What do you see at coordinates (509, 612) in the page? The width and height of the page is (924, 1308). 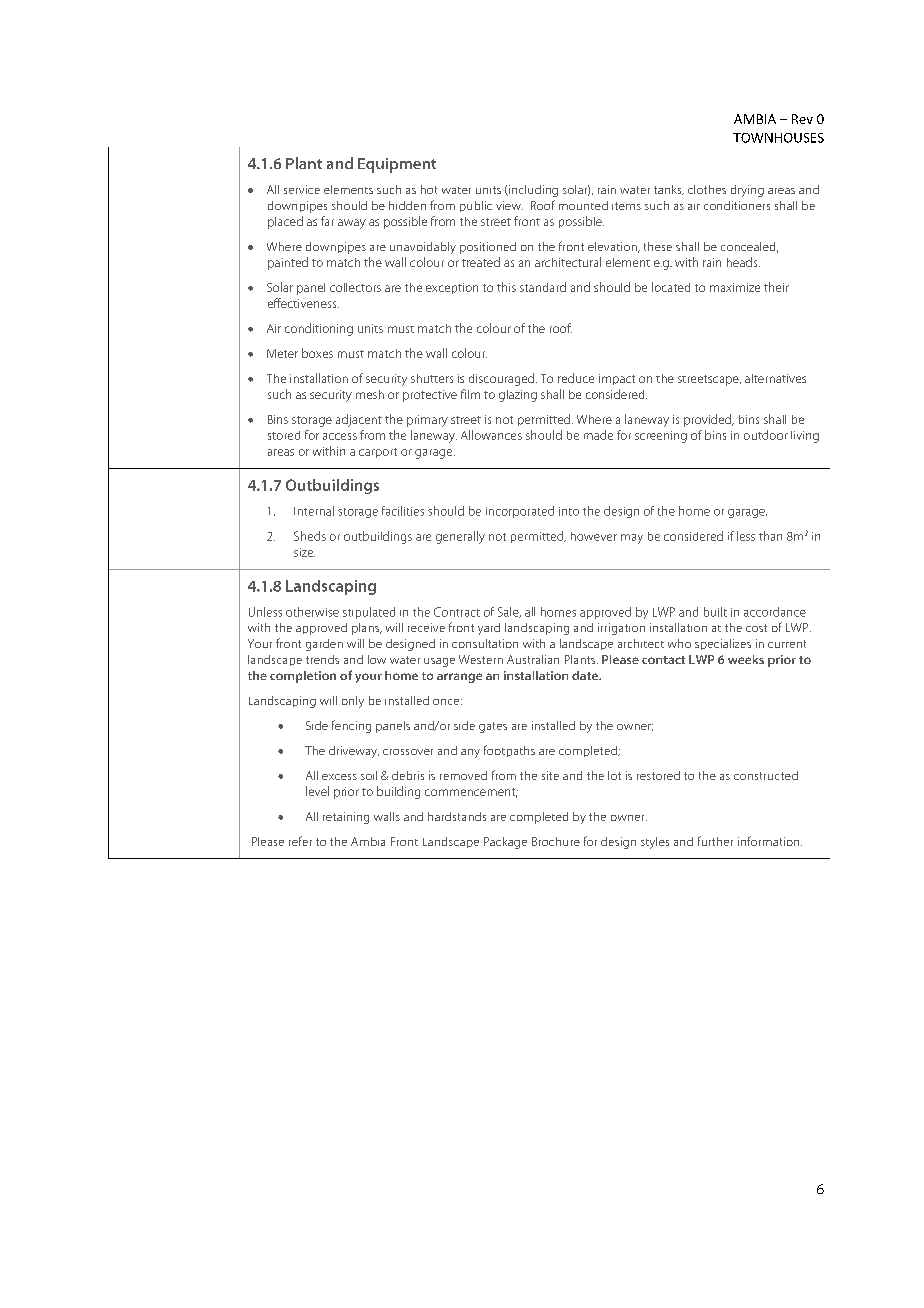 I see `Sale` at bounding box center [509, 612].
